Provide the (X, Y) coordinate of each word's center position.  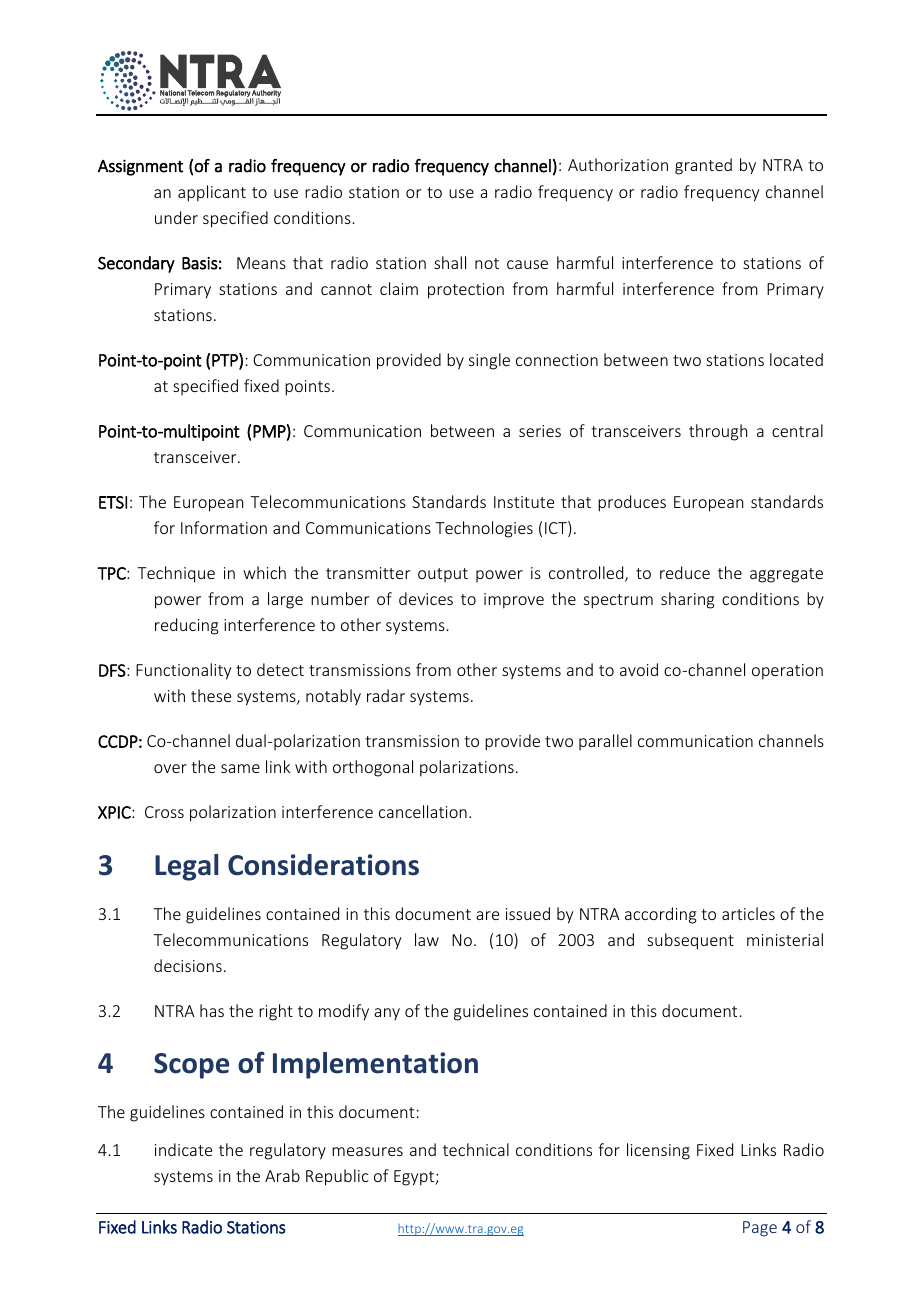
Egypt (415, 1178)
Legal (186, 867)
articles (748, 913)
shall (450, 262)
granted (703, 166)
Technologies (484, 529)
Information (224, 527)
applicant (212, 193)
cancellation (423, 811)
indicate (183, 1149)
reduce (685, 572)
